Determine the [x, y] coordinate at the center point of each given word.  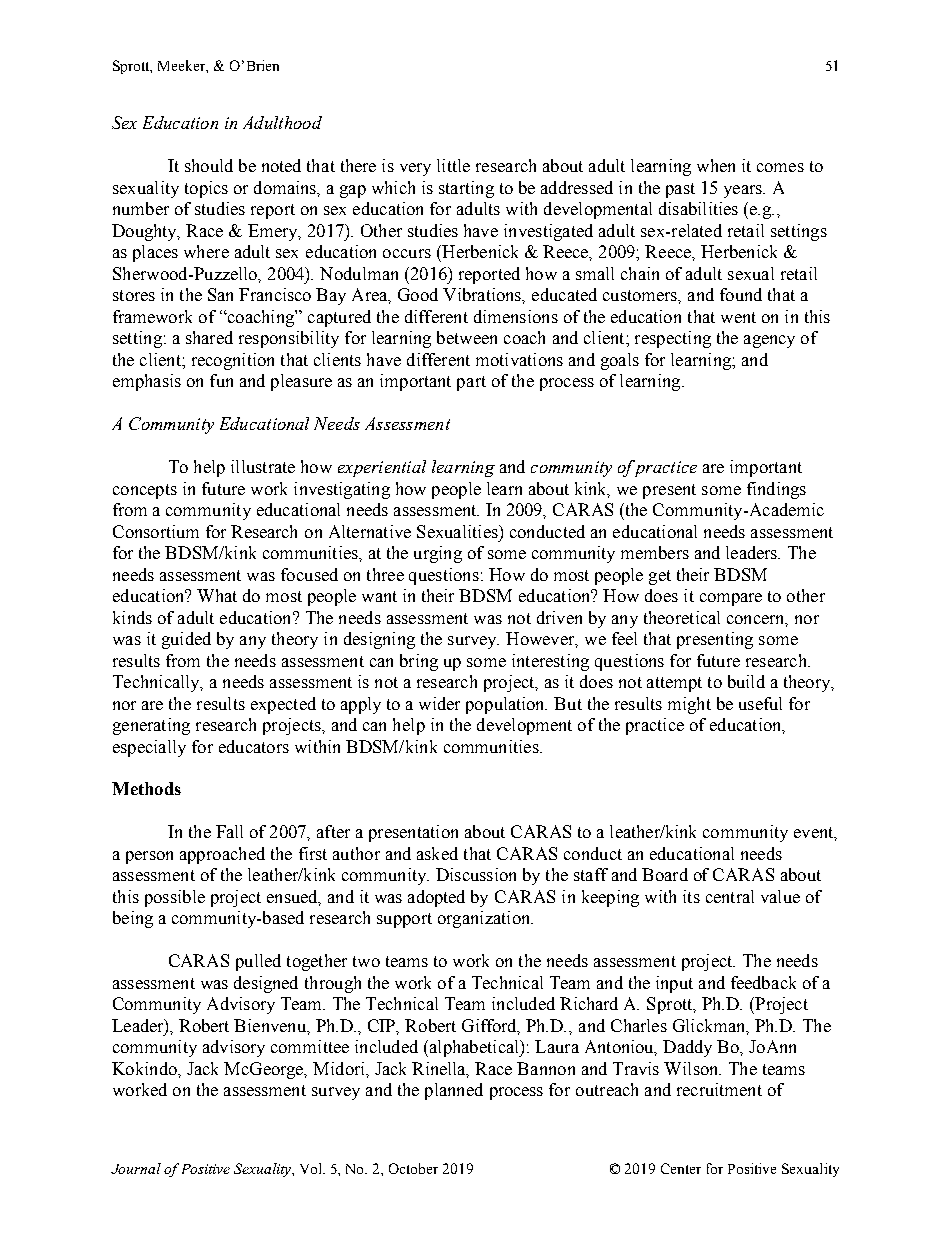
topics [206, 189]
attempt [674, 684]
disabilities [698, 208]
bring [419, 662]
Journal [136, 1168]
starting [466, 189]
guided [186, 640]
